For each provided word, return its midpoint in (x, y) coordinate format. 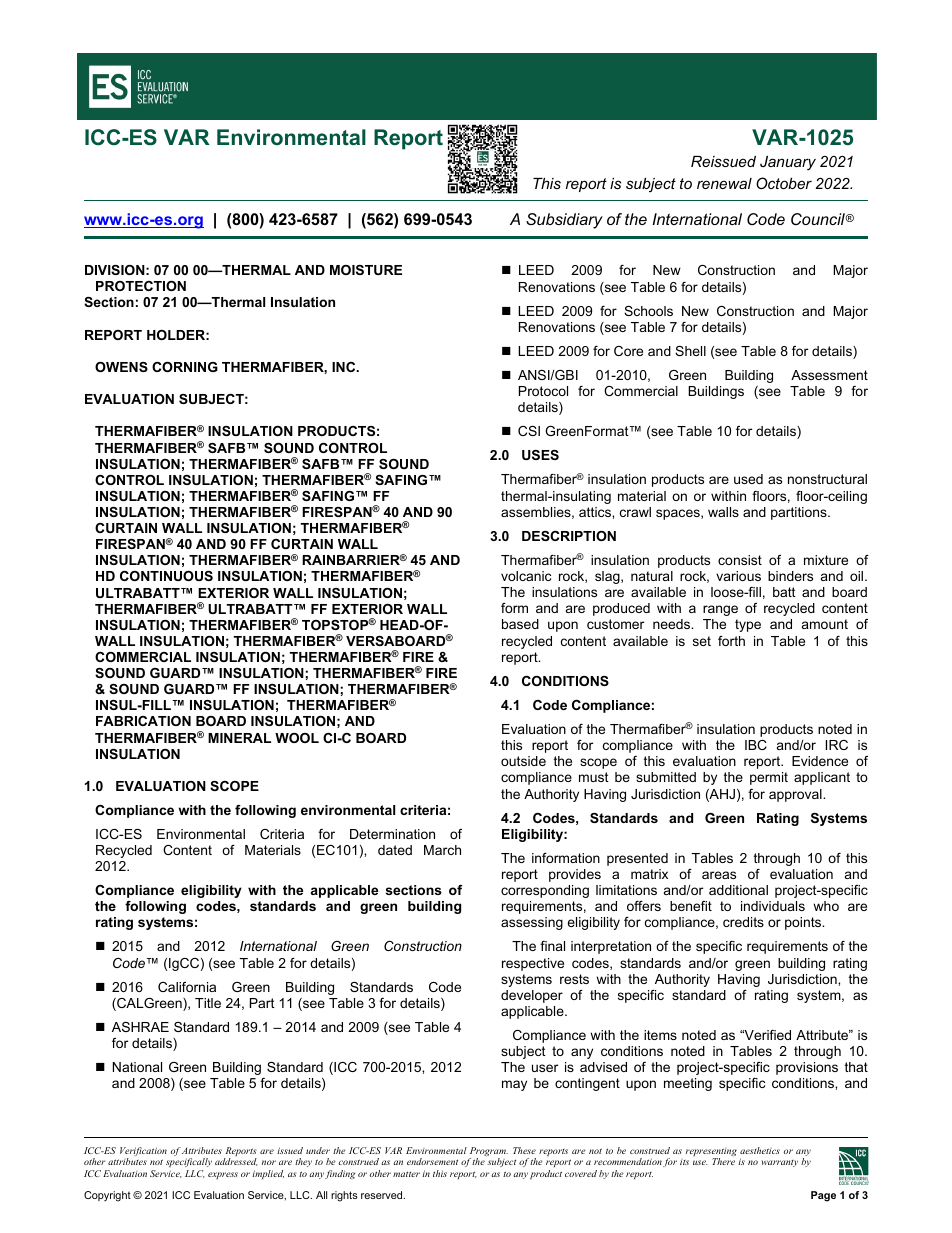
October (784, 183)
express (223, 1175)
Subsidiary (564, 221)
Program (488, 1153)
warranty (780, 1163)
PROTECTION (141, 286)
